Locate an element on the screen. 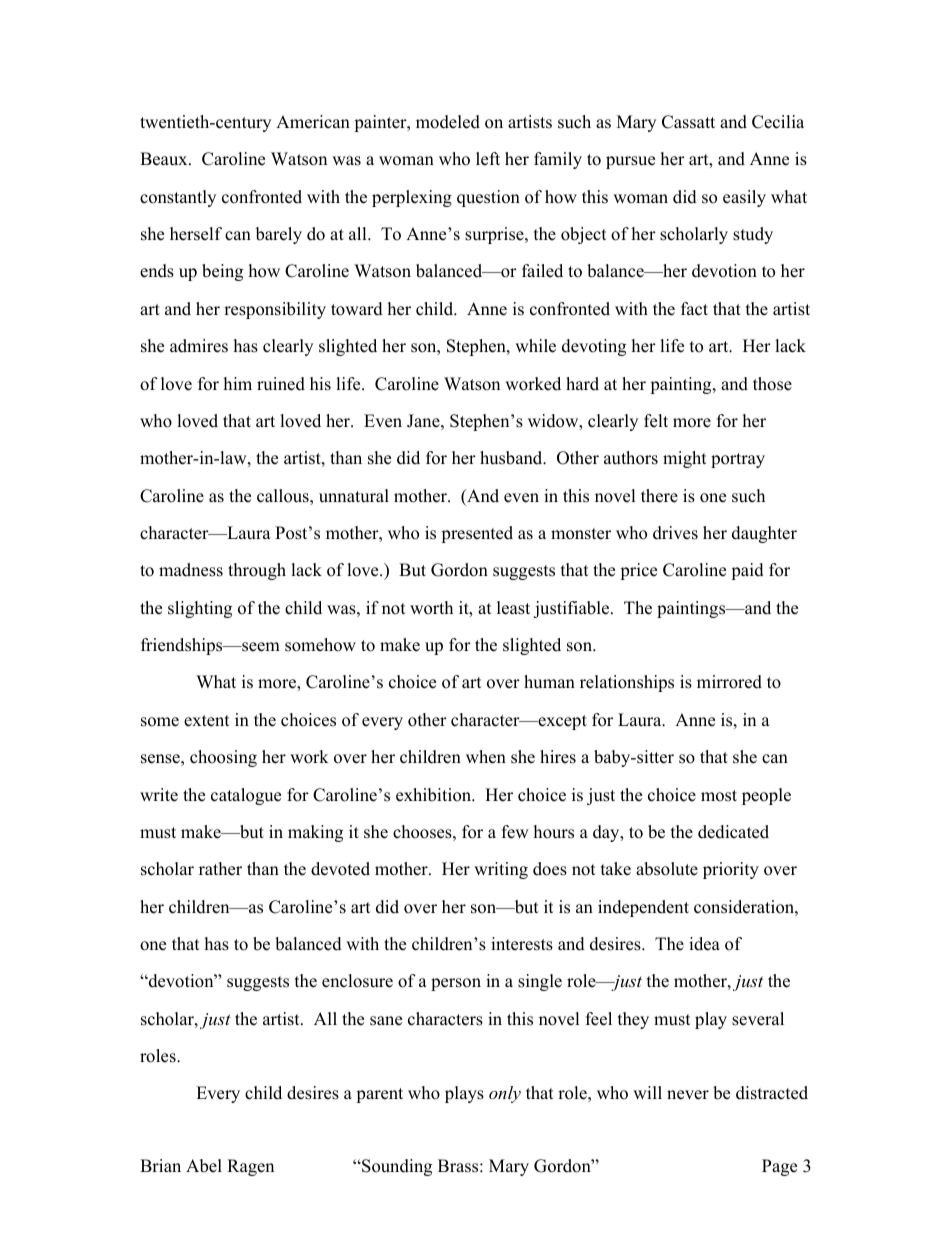 The height and width of the screenshot is (1233, 952). easily is located at coordinates (744, 198).
